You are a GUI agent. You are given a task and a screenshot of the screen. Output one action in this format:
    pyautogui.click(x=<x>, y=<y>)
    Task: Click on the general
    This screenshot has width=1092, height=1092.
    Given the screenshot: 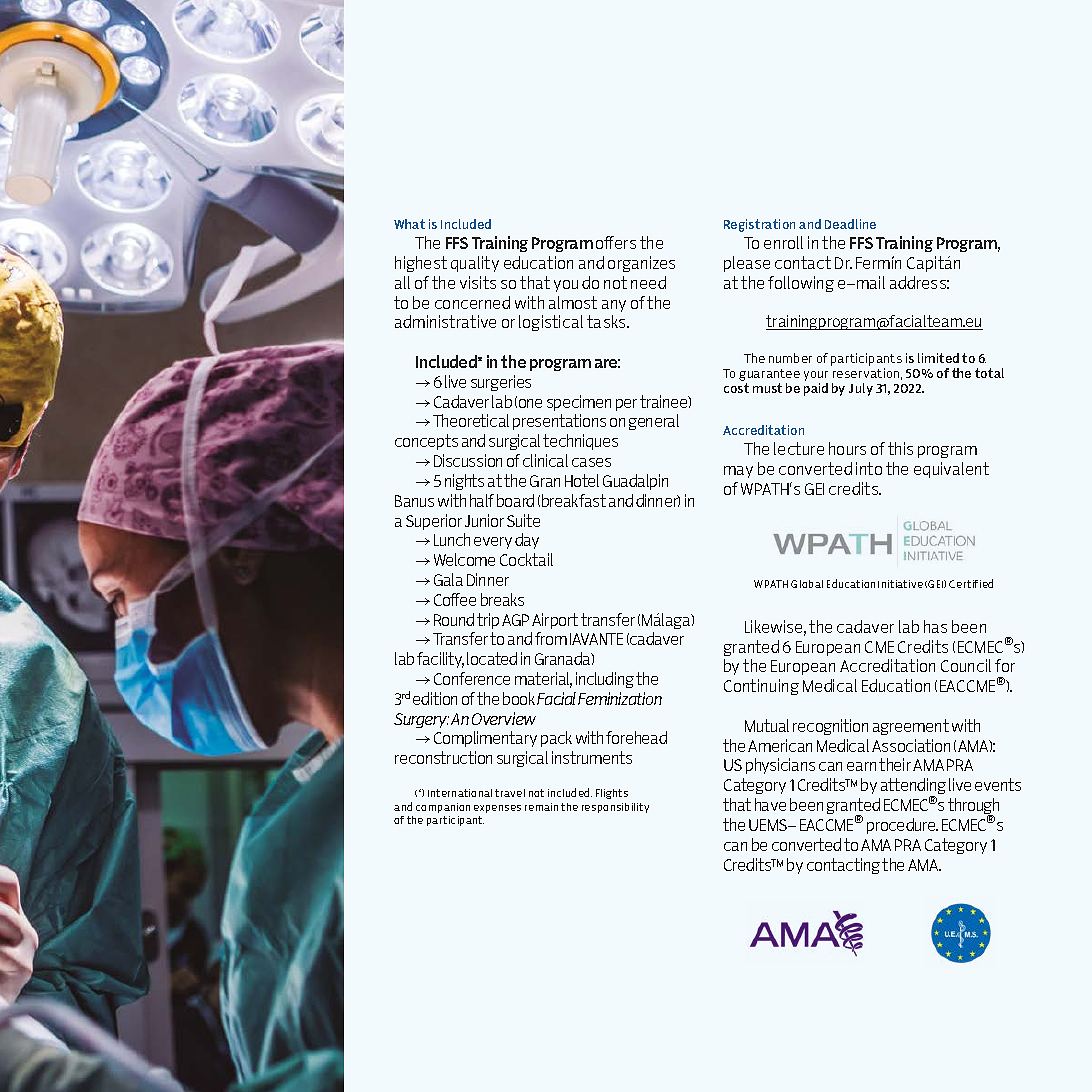 What is the action you would take?
    pyautogui.click(x=654, y=422)
